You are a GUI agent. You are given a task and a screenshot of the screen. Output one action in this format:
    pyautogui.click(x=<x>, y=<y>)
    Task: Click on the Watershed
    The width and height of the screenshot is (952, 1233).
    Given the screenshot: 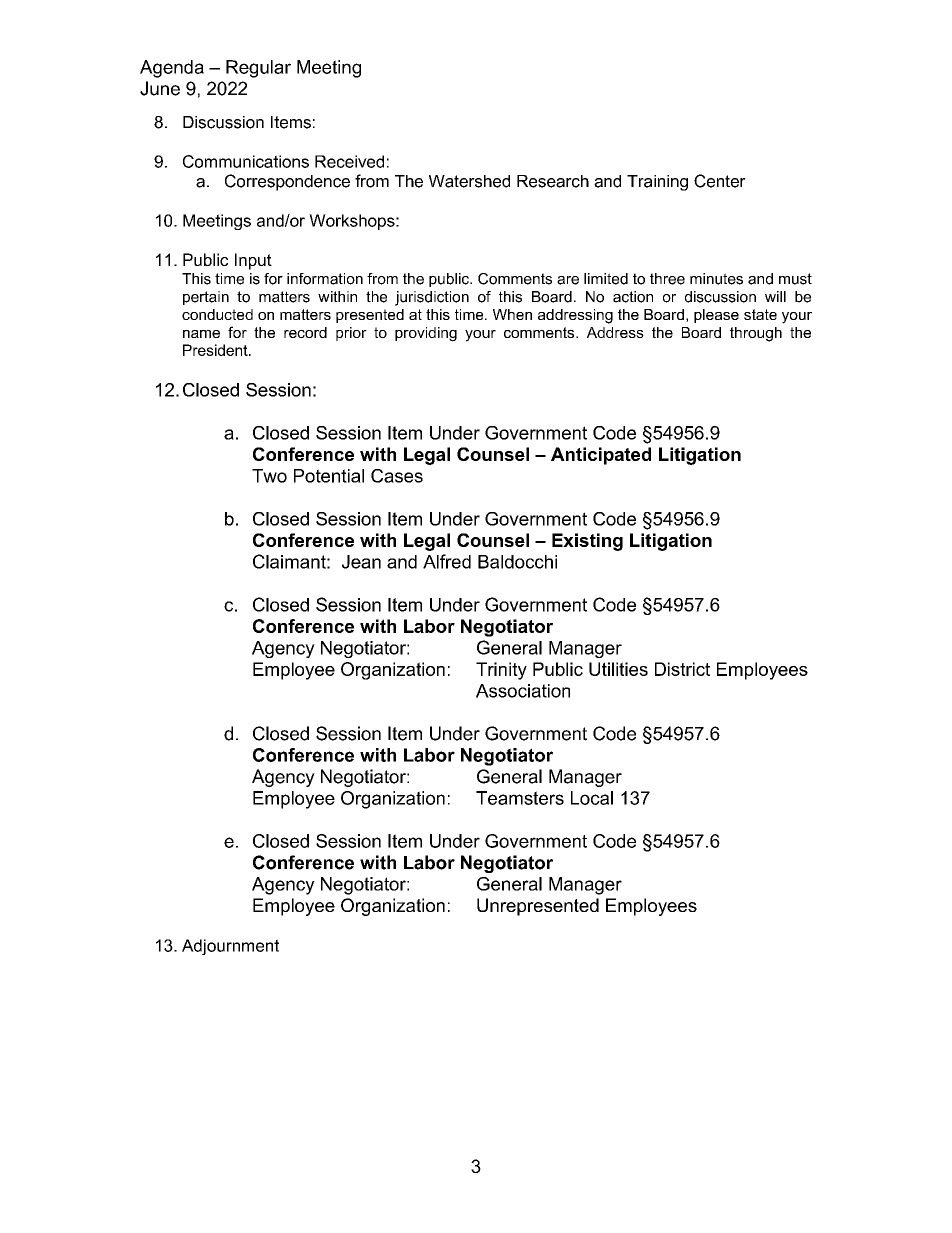 What is the action you would take?
    pyautogui.click(x=469, y=181)
